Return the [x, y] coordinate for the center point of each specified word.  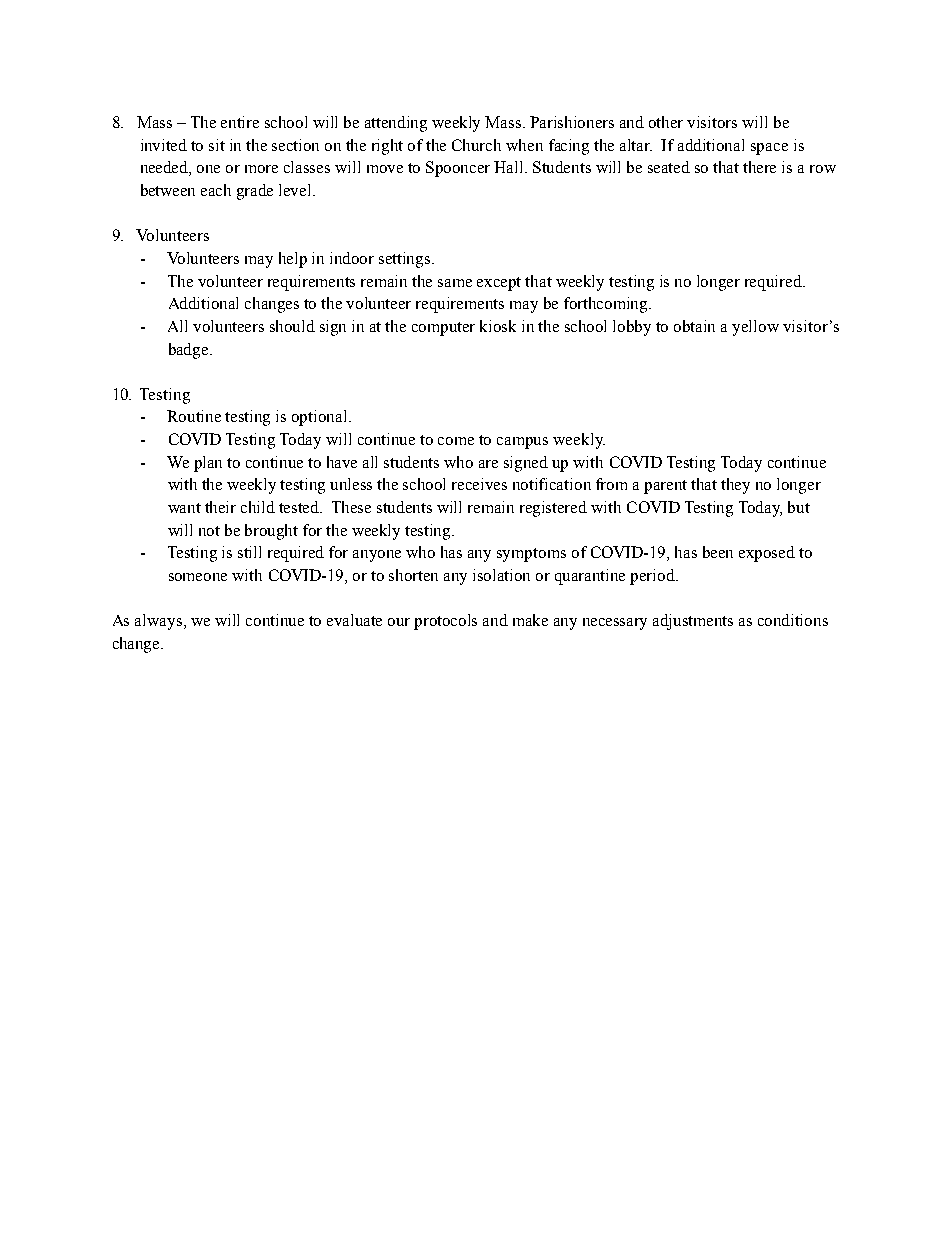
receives [479, 484]
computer [443, 329]
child [258, 507]
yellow [755, 328]
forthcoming [607, 305]
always [160, 622]
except [499, 284]
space [769, 149]
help [293, 260]
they [735, 486]
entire [240, 122]
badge [190, 351]
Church [476, 145]
